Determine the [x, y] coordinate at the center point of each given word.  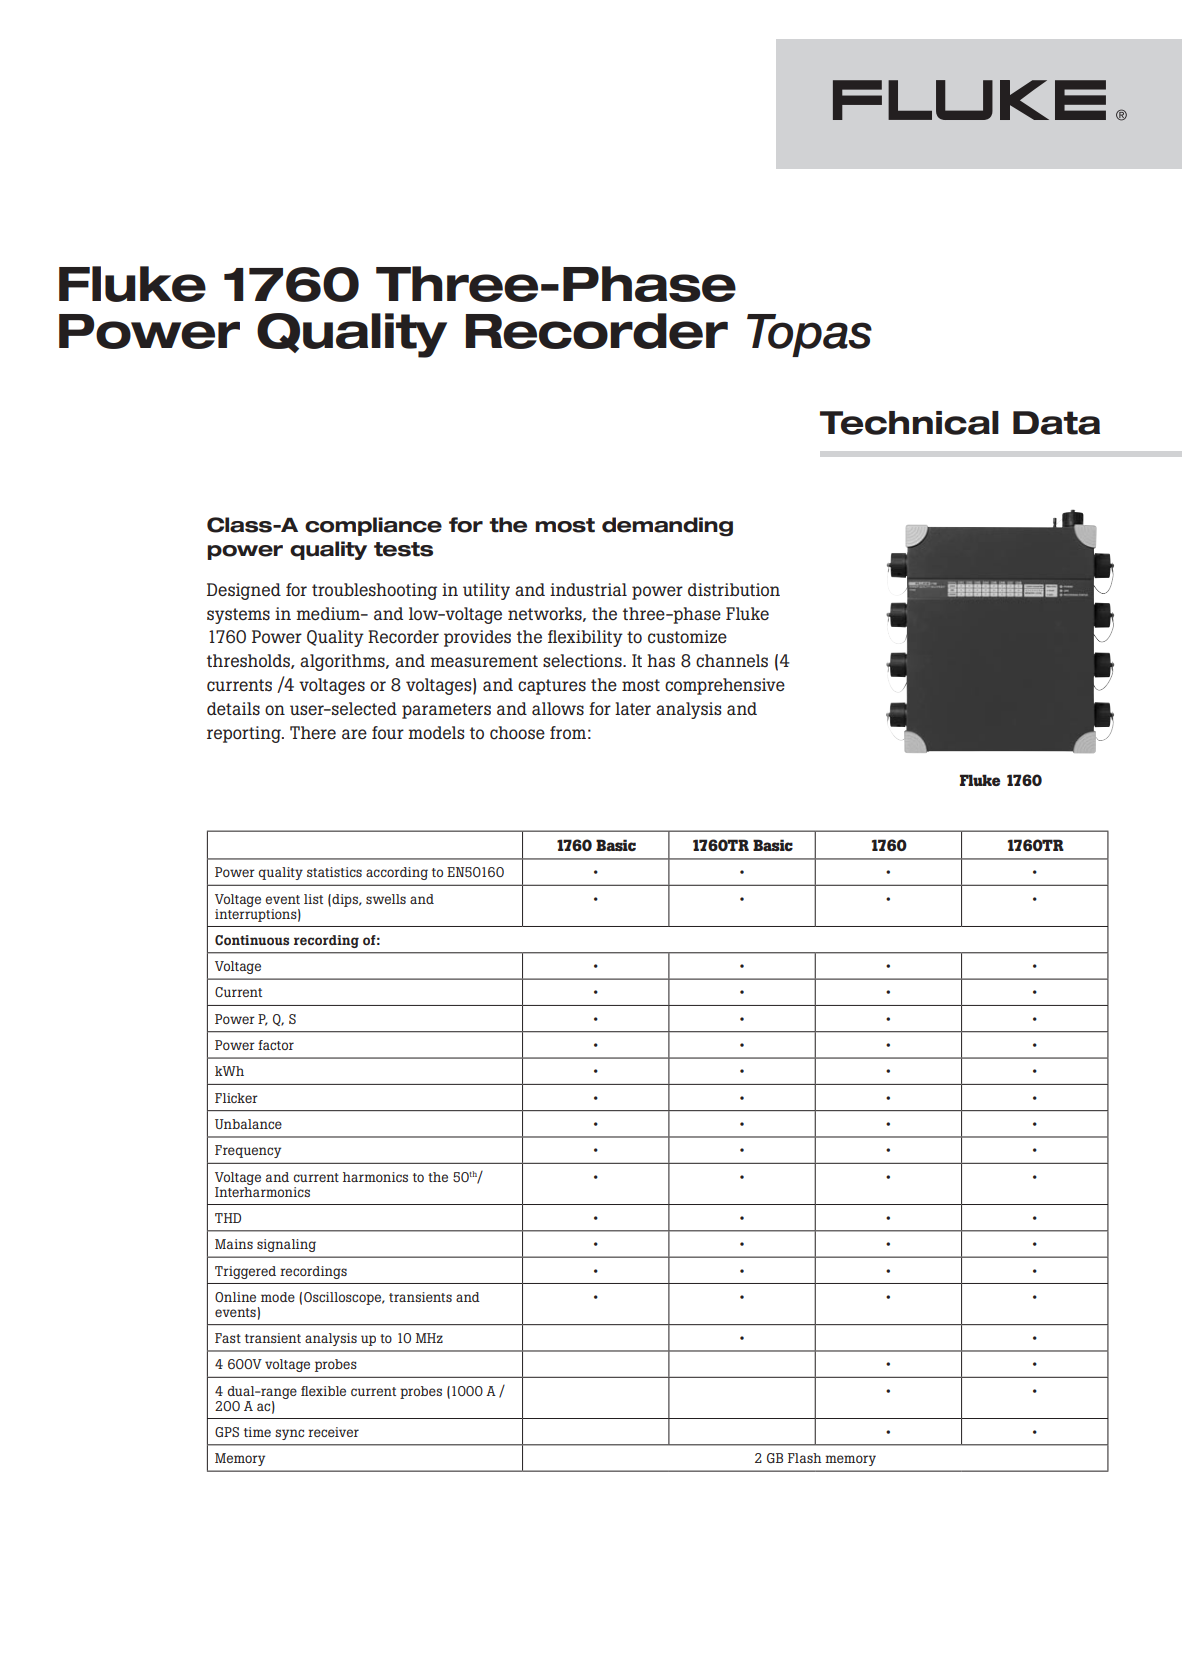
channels [732, 661]
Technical [909, 423]
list [313, 899]
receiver [333, 1432]
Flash [805, 1458]
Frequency [248, 1151]
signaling [286, 1245]
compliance [373, 526]
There [313, 732]
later [633, 708]
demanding [667, 527]
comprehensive [725, 686]
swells [386, 899]
